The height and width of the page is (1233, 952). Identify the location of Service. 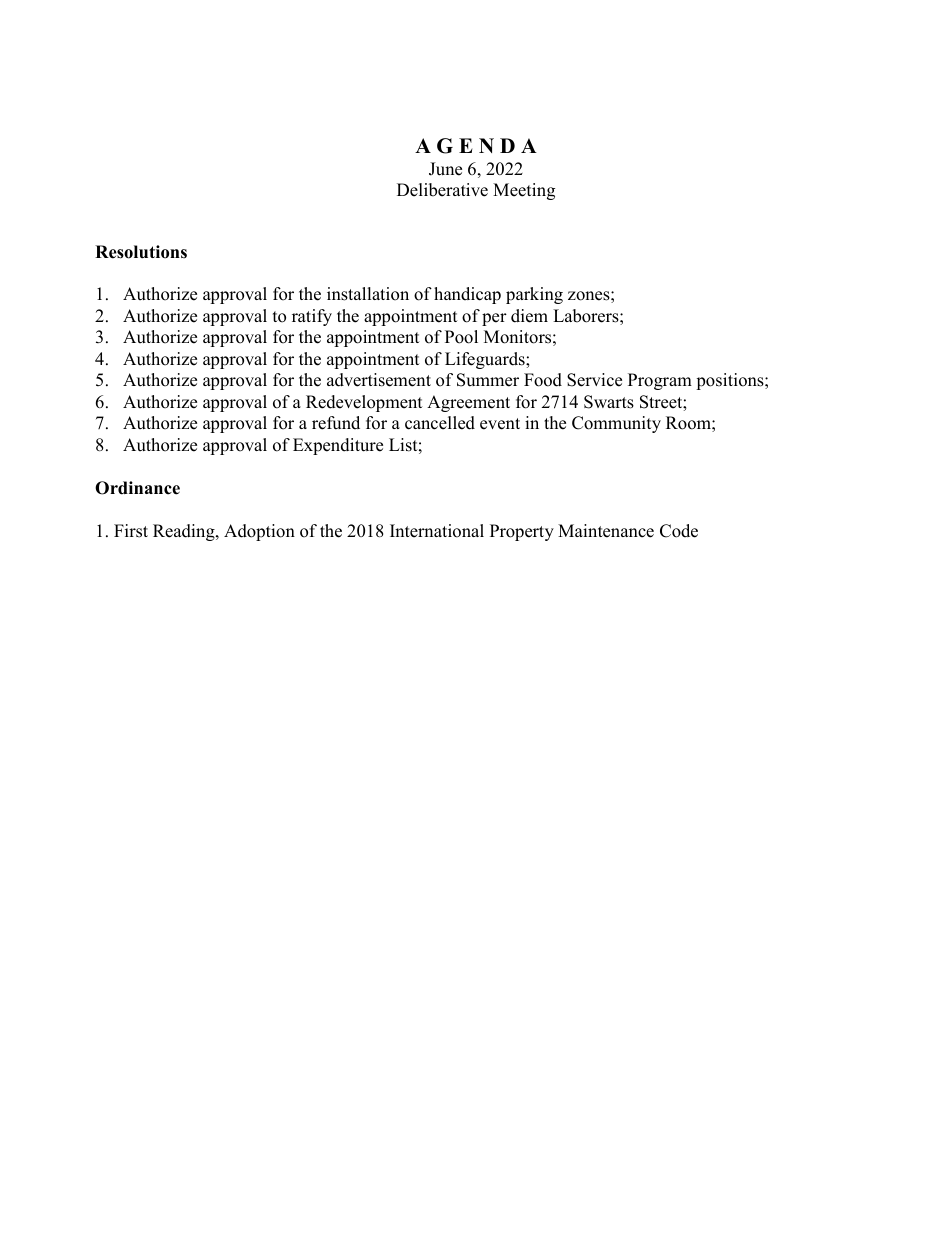
(594, 380).
